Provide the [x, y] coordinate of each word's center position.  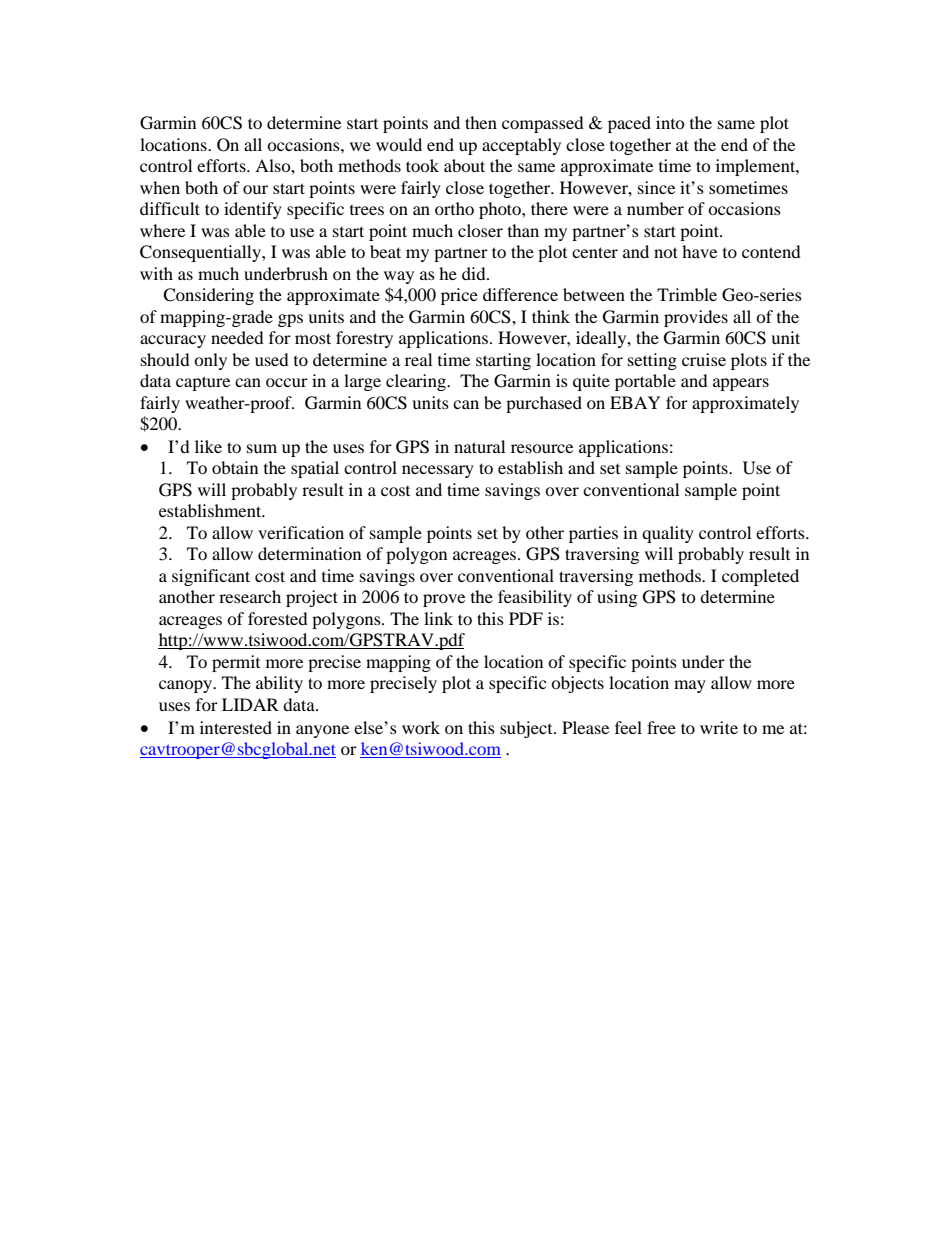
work [421, 727]
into [670, 122]
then [481, 122]
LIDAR [250, 704]
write [719, 727]
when [160, 187]
